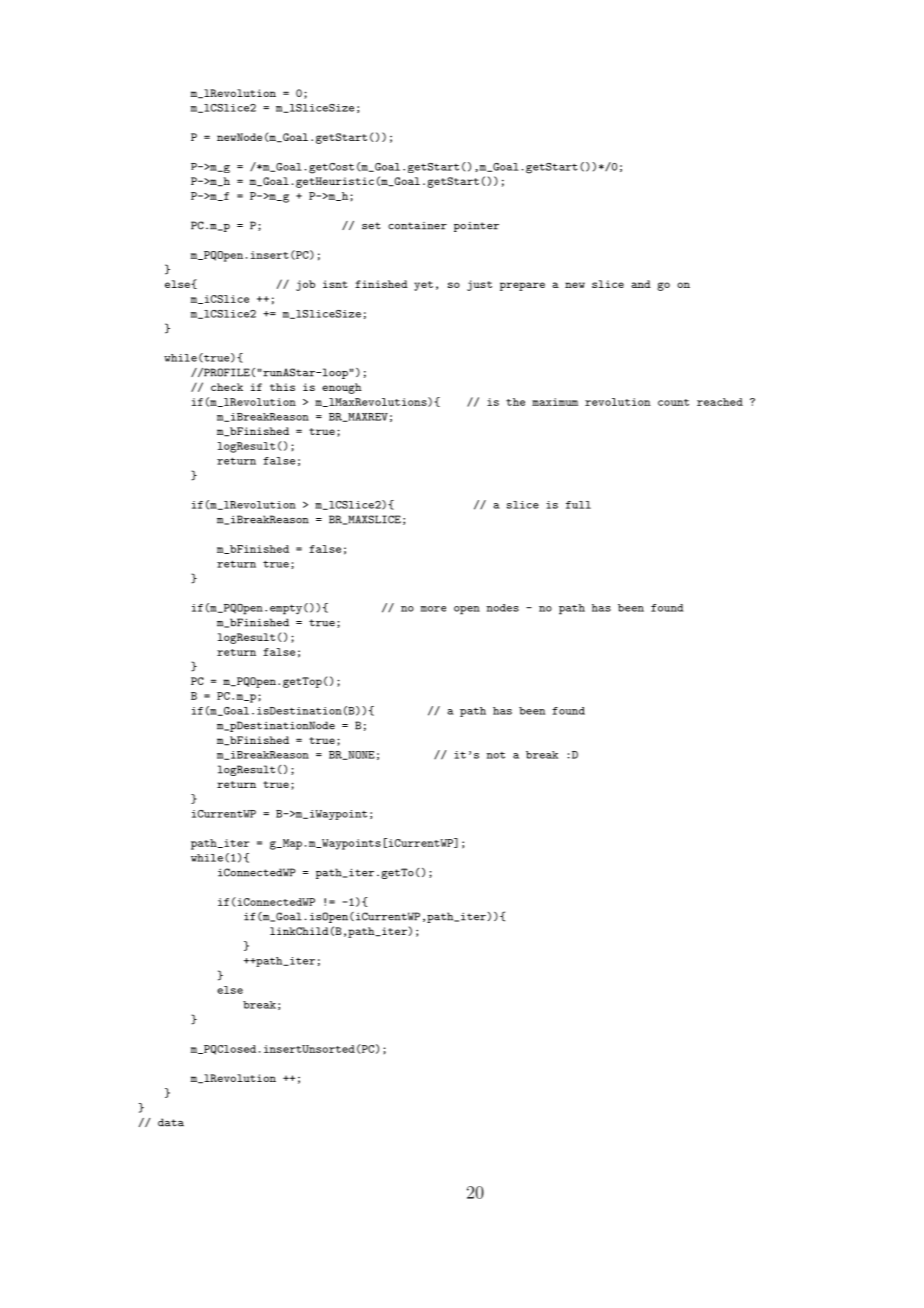 The image size is (924, 1308). Describe the element at coordinates (495, 755) in the screenshot. I see `not` at that location.
